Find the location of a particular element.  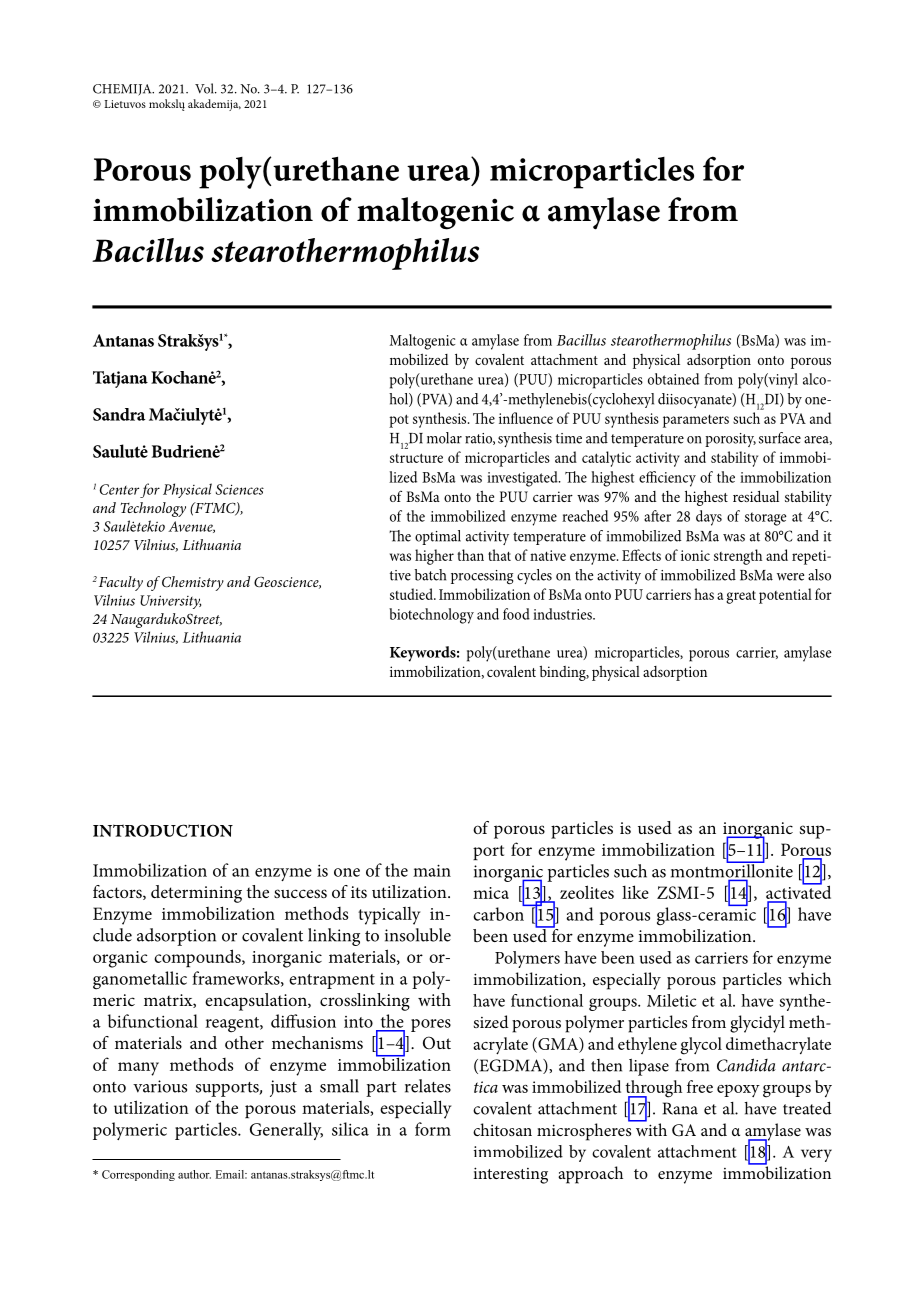

Vol is located at coordinates (205, 88).
